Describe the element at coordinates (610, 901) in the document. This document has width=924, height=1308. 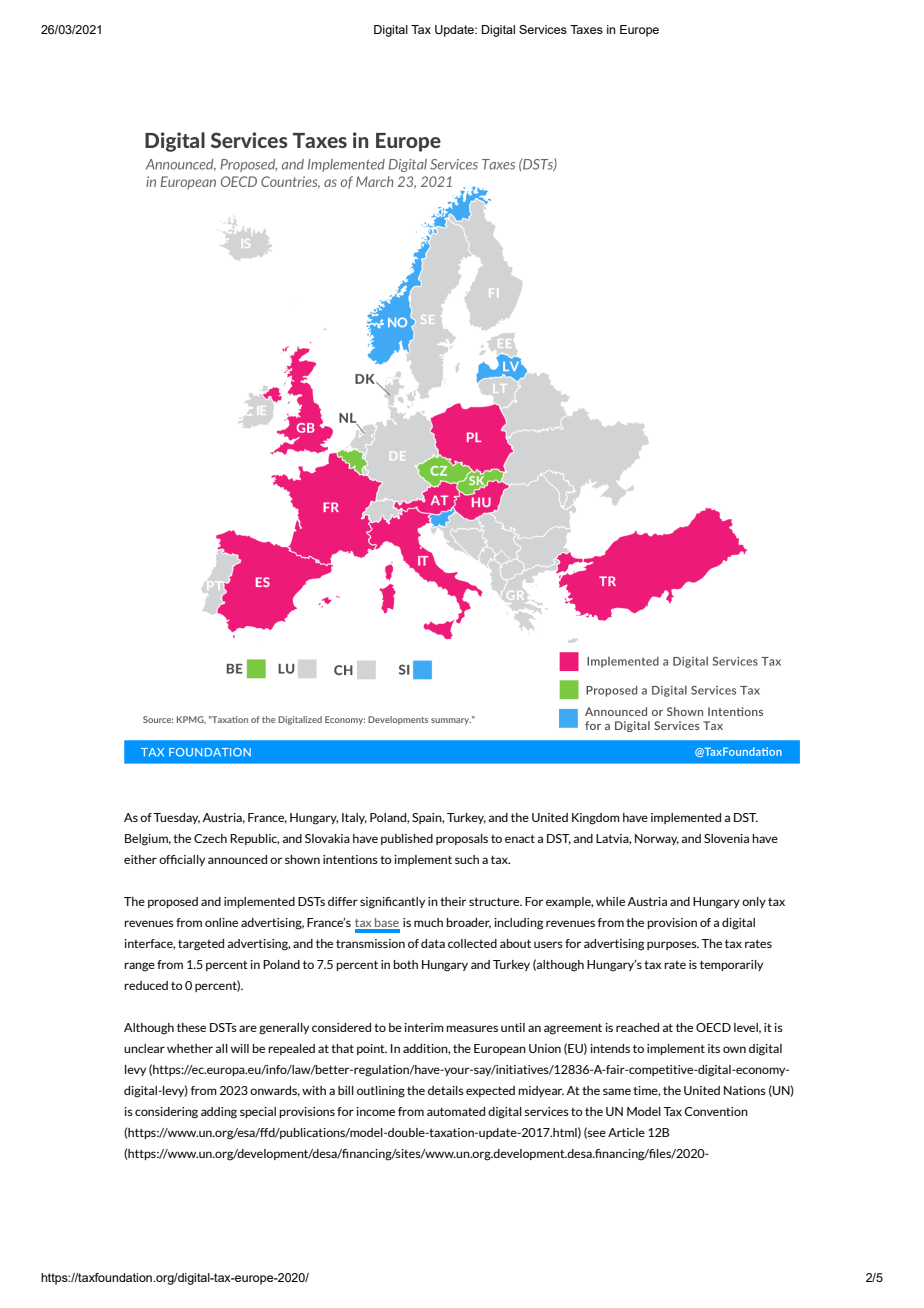
I see `while` at that location.
